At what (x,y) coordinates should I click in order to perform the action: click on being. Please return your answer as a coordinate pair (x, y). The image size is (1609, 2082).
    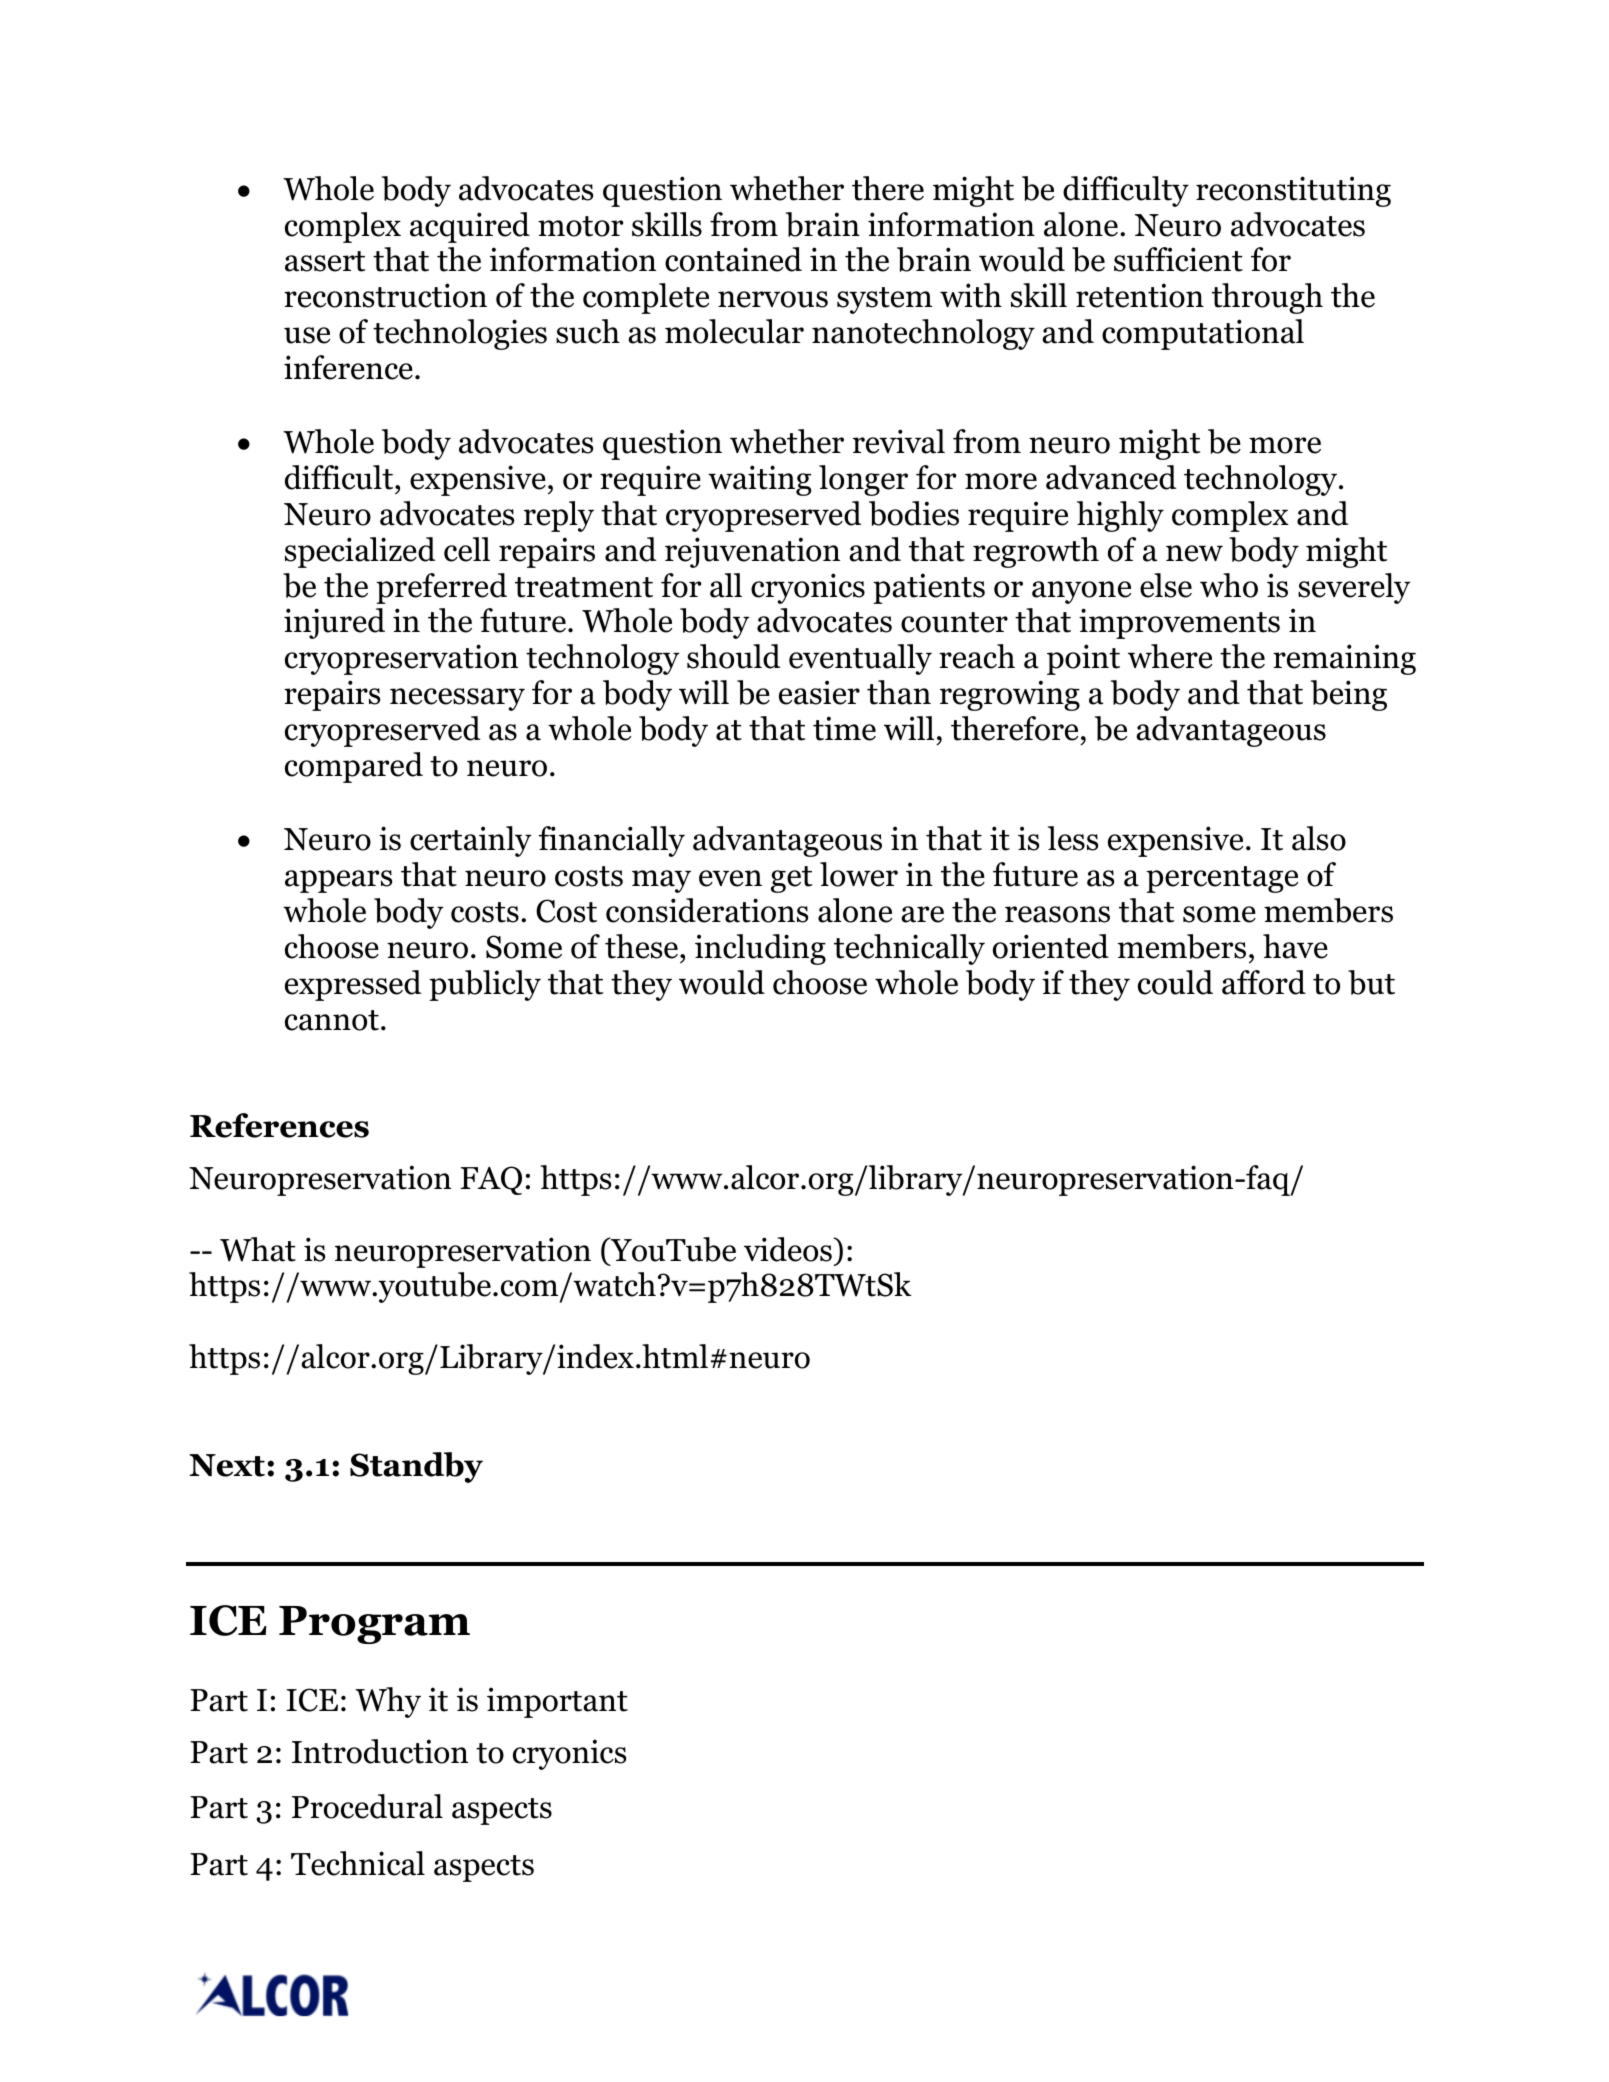
    Looking at the image, I should click on (1349, 695).
